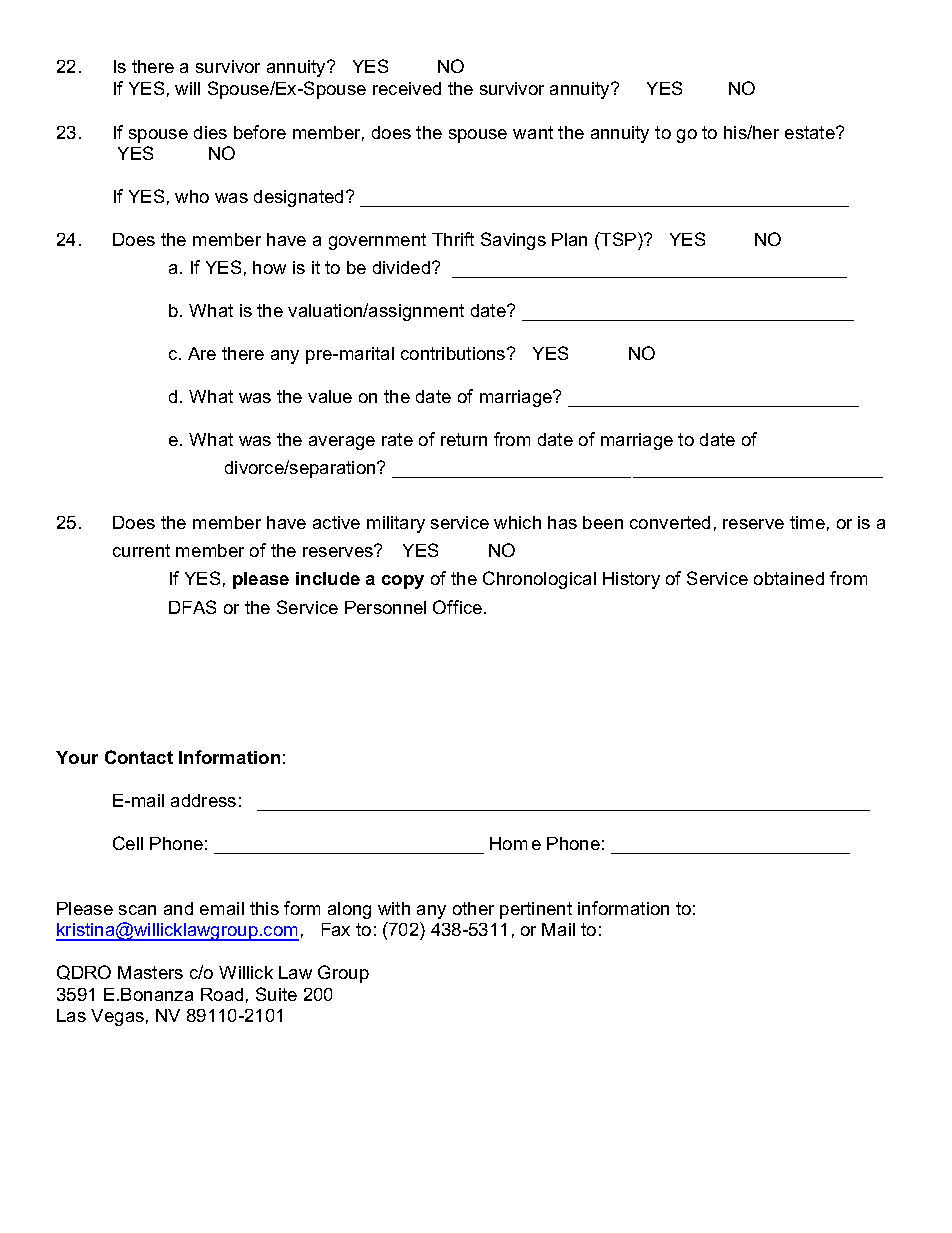 The width and height of the image is (952, 1233). I want to click on Are, so click(202, 353).
